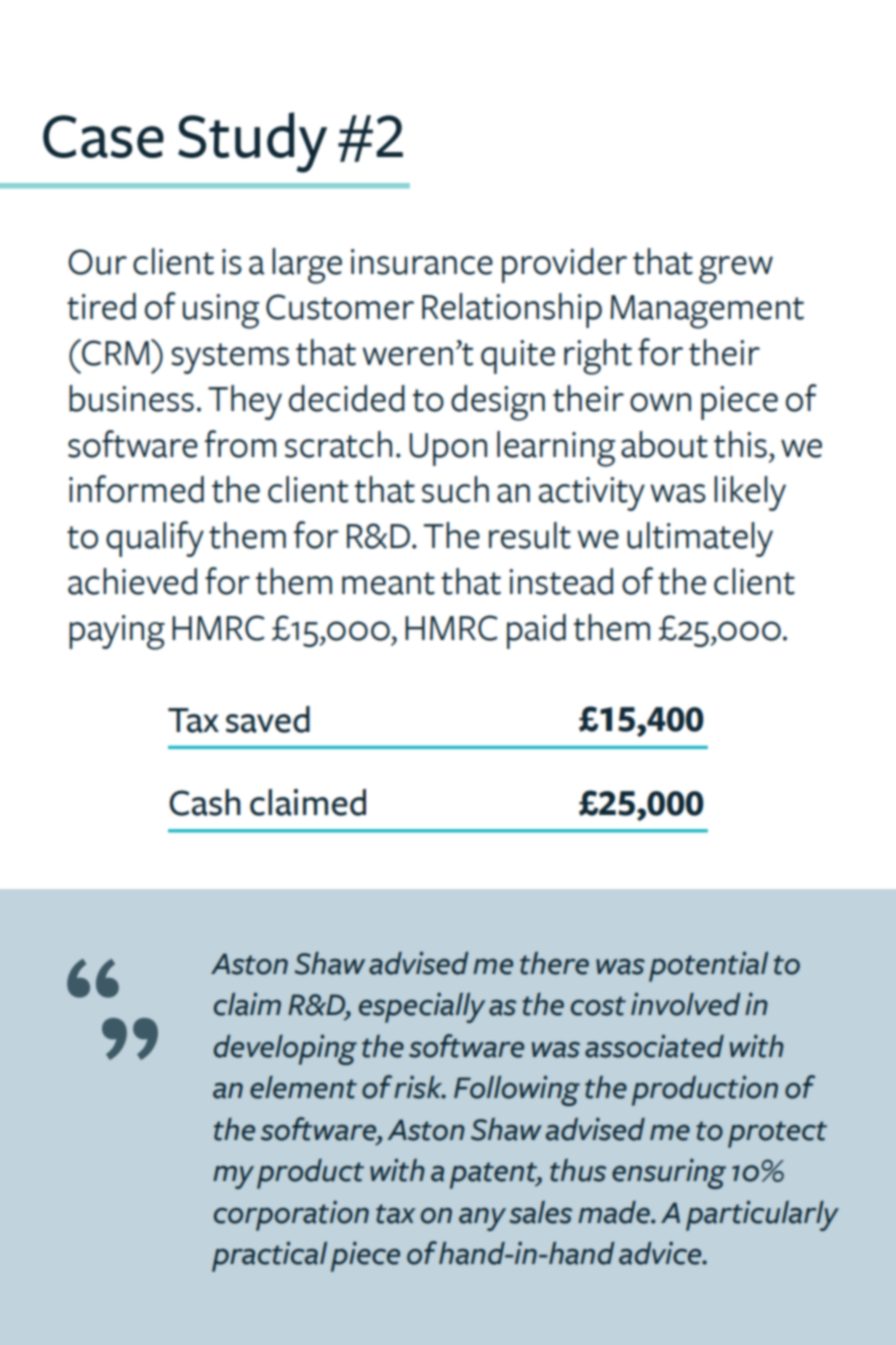 This screenshot has width=896, height=1345. Describe the element at coordinates (268, 719) in the screenshot. I see `saved` at that location.
